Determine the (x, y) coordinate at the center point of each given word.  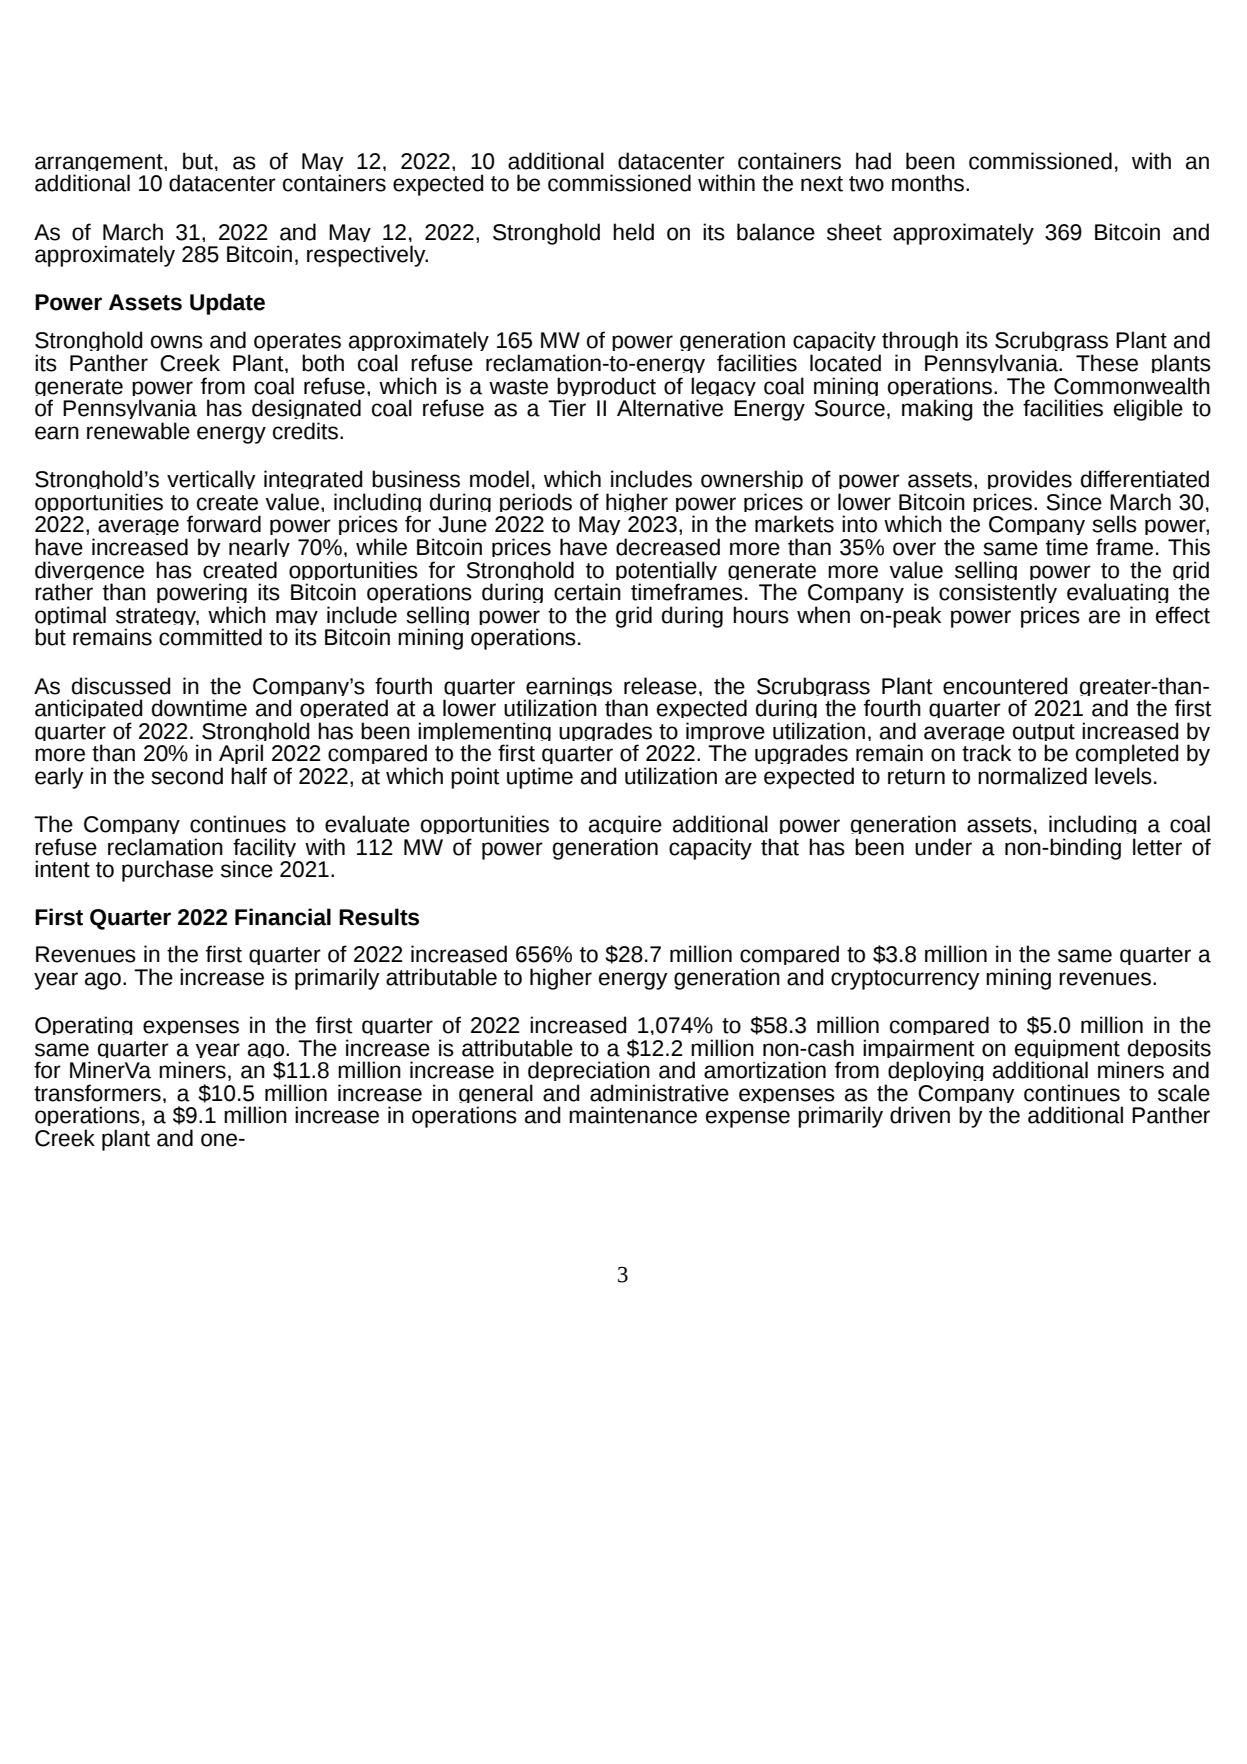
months (929, 183)
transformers (97, 1093)
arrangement (100, 165)
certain (587, 592)
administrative (659, 1093)
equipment (1066, 1051)
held (633, 232)
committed (210, 637)
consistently (998, 595)
